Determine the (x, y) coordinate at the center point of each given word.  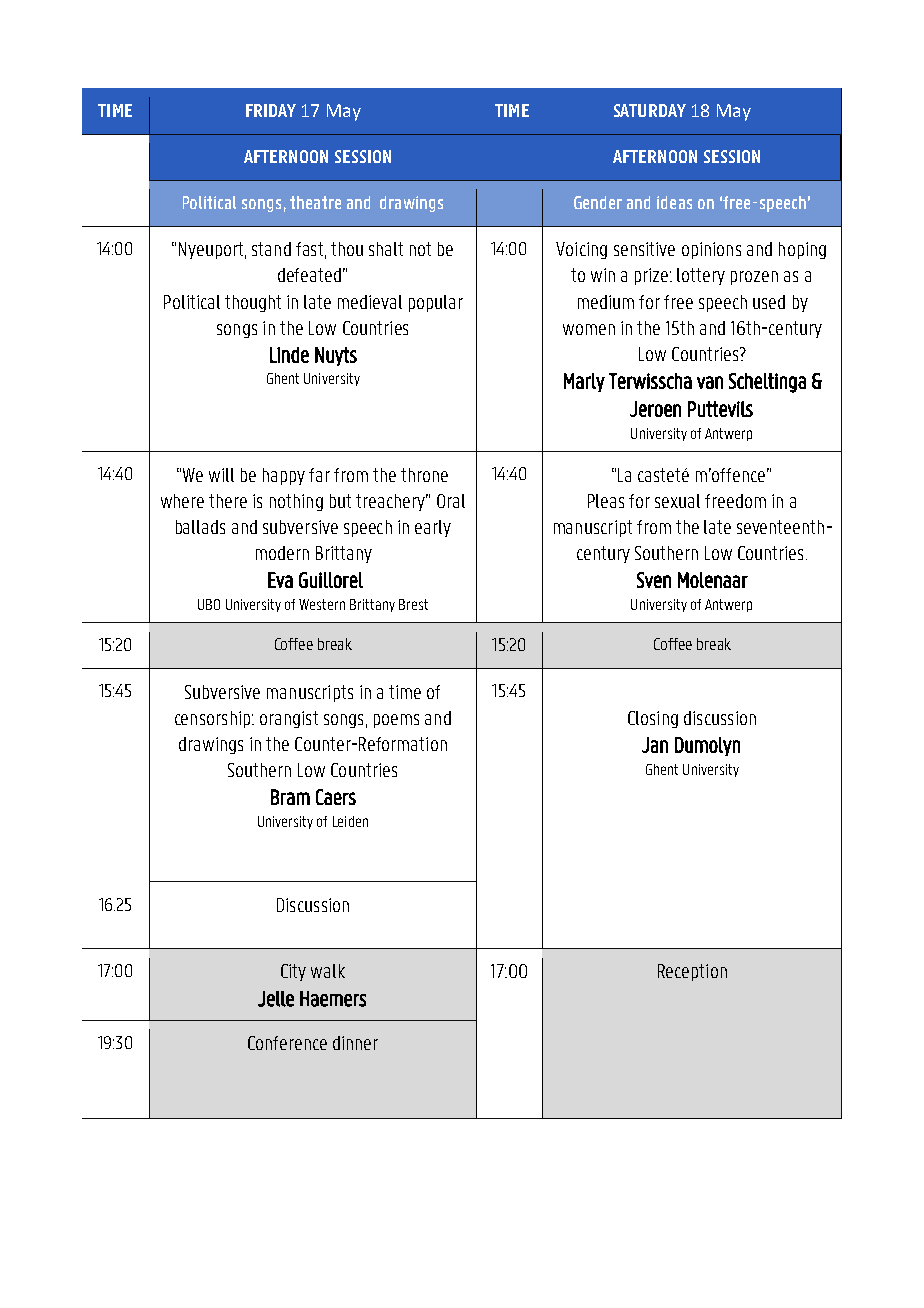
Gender (598, 202)
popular (436, 303)
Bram (290, 797)
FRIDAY (271, 110)
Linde (289, 355)
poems (396, 721)
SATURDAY (650, 110)
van (710, 382)
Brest (413, 604)
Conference (287, 1043)
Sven (654, 580)
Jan (655, 745)
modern (282, 553)
